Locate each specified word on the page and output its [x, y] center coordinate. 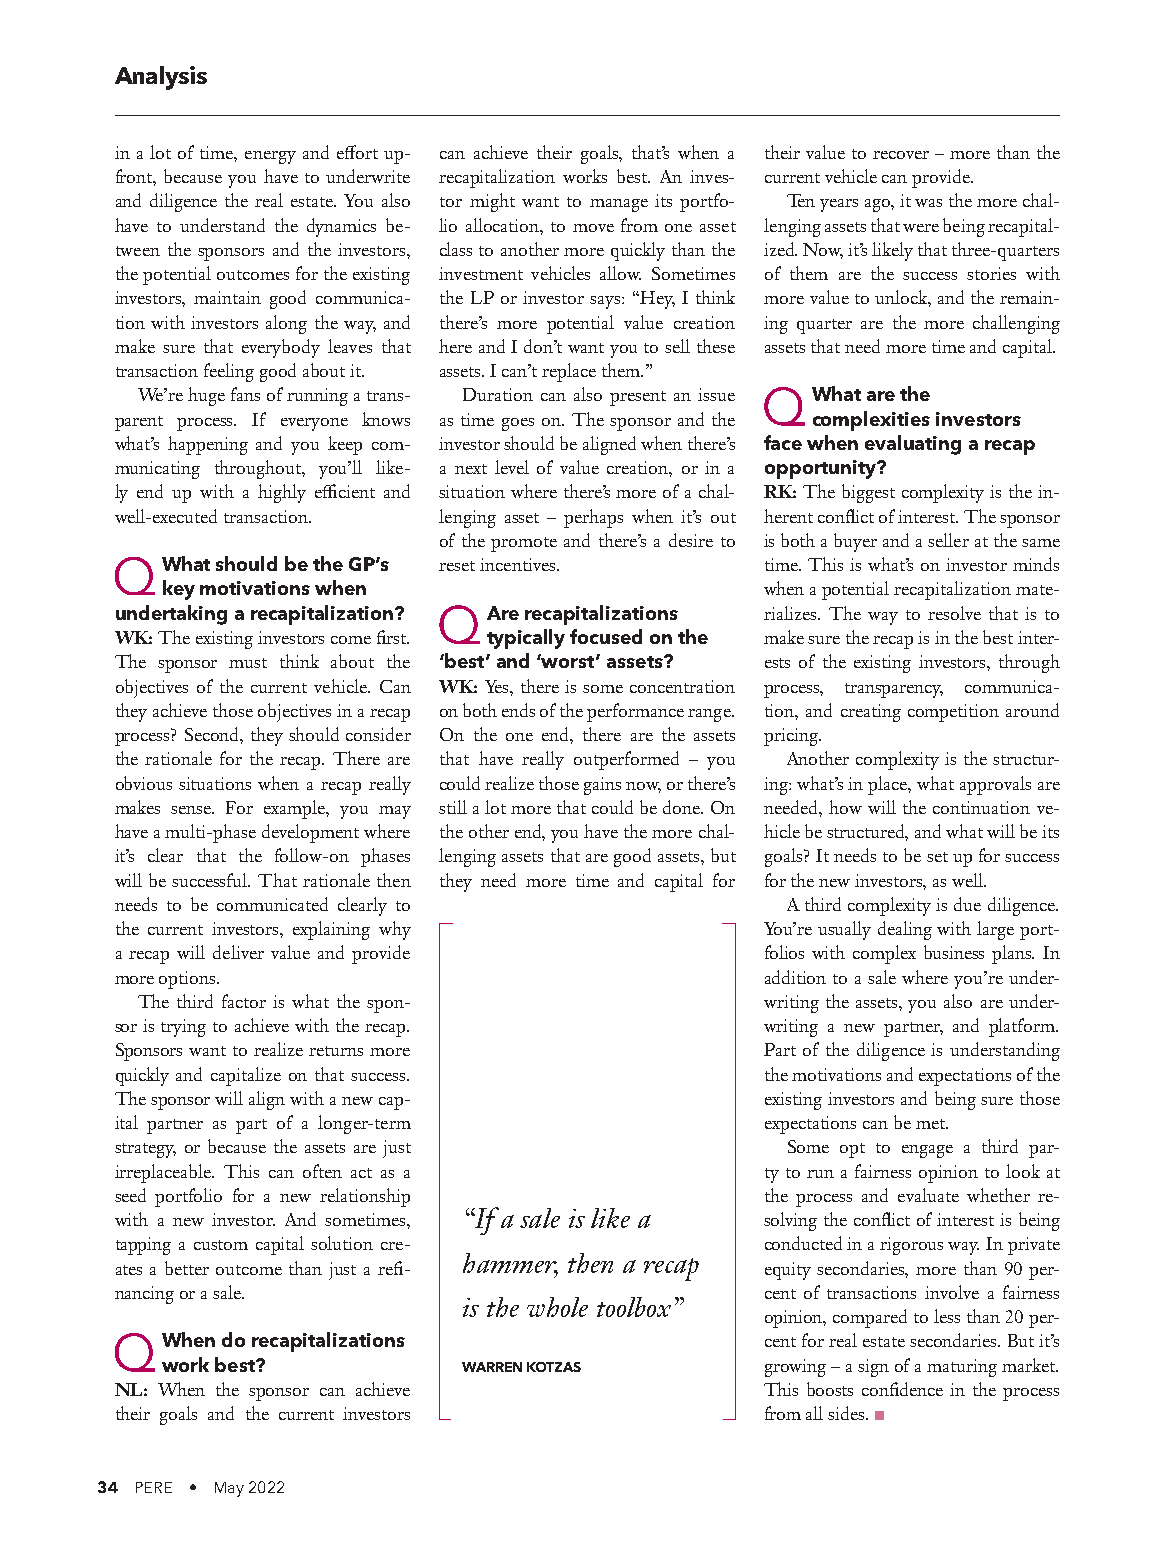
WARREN [492, 1367]
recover [901, 155]
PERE [154, 1487]
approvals [995, 785]
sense [192, 810]
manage [619, 205]
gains [602, 786]
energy [270, 157]
